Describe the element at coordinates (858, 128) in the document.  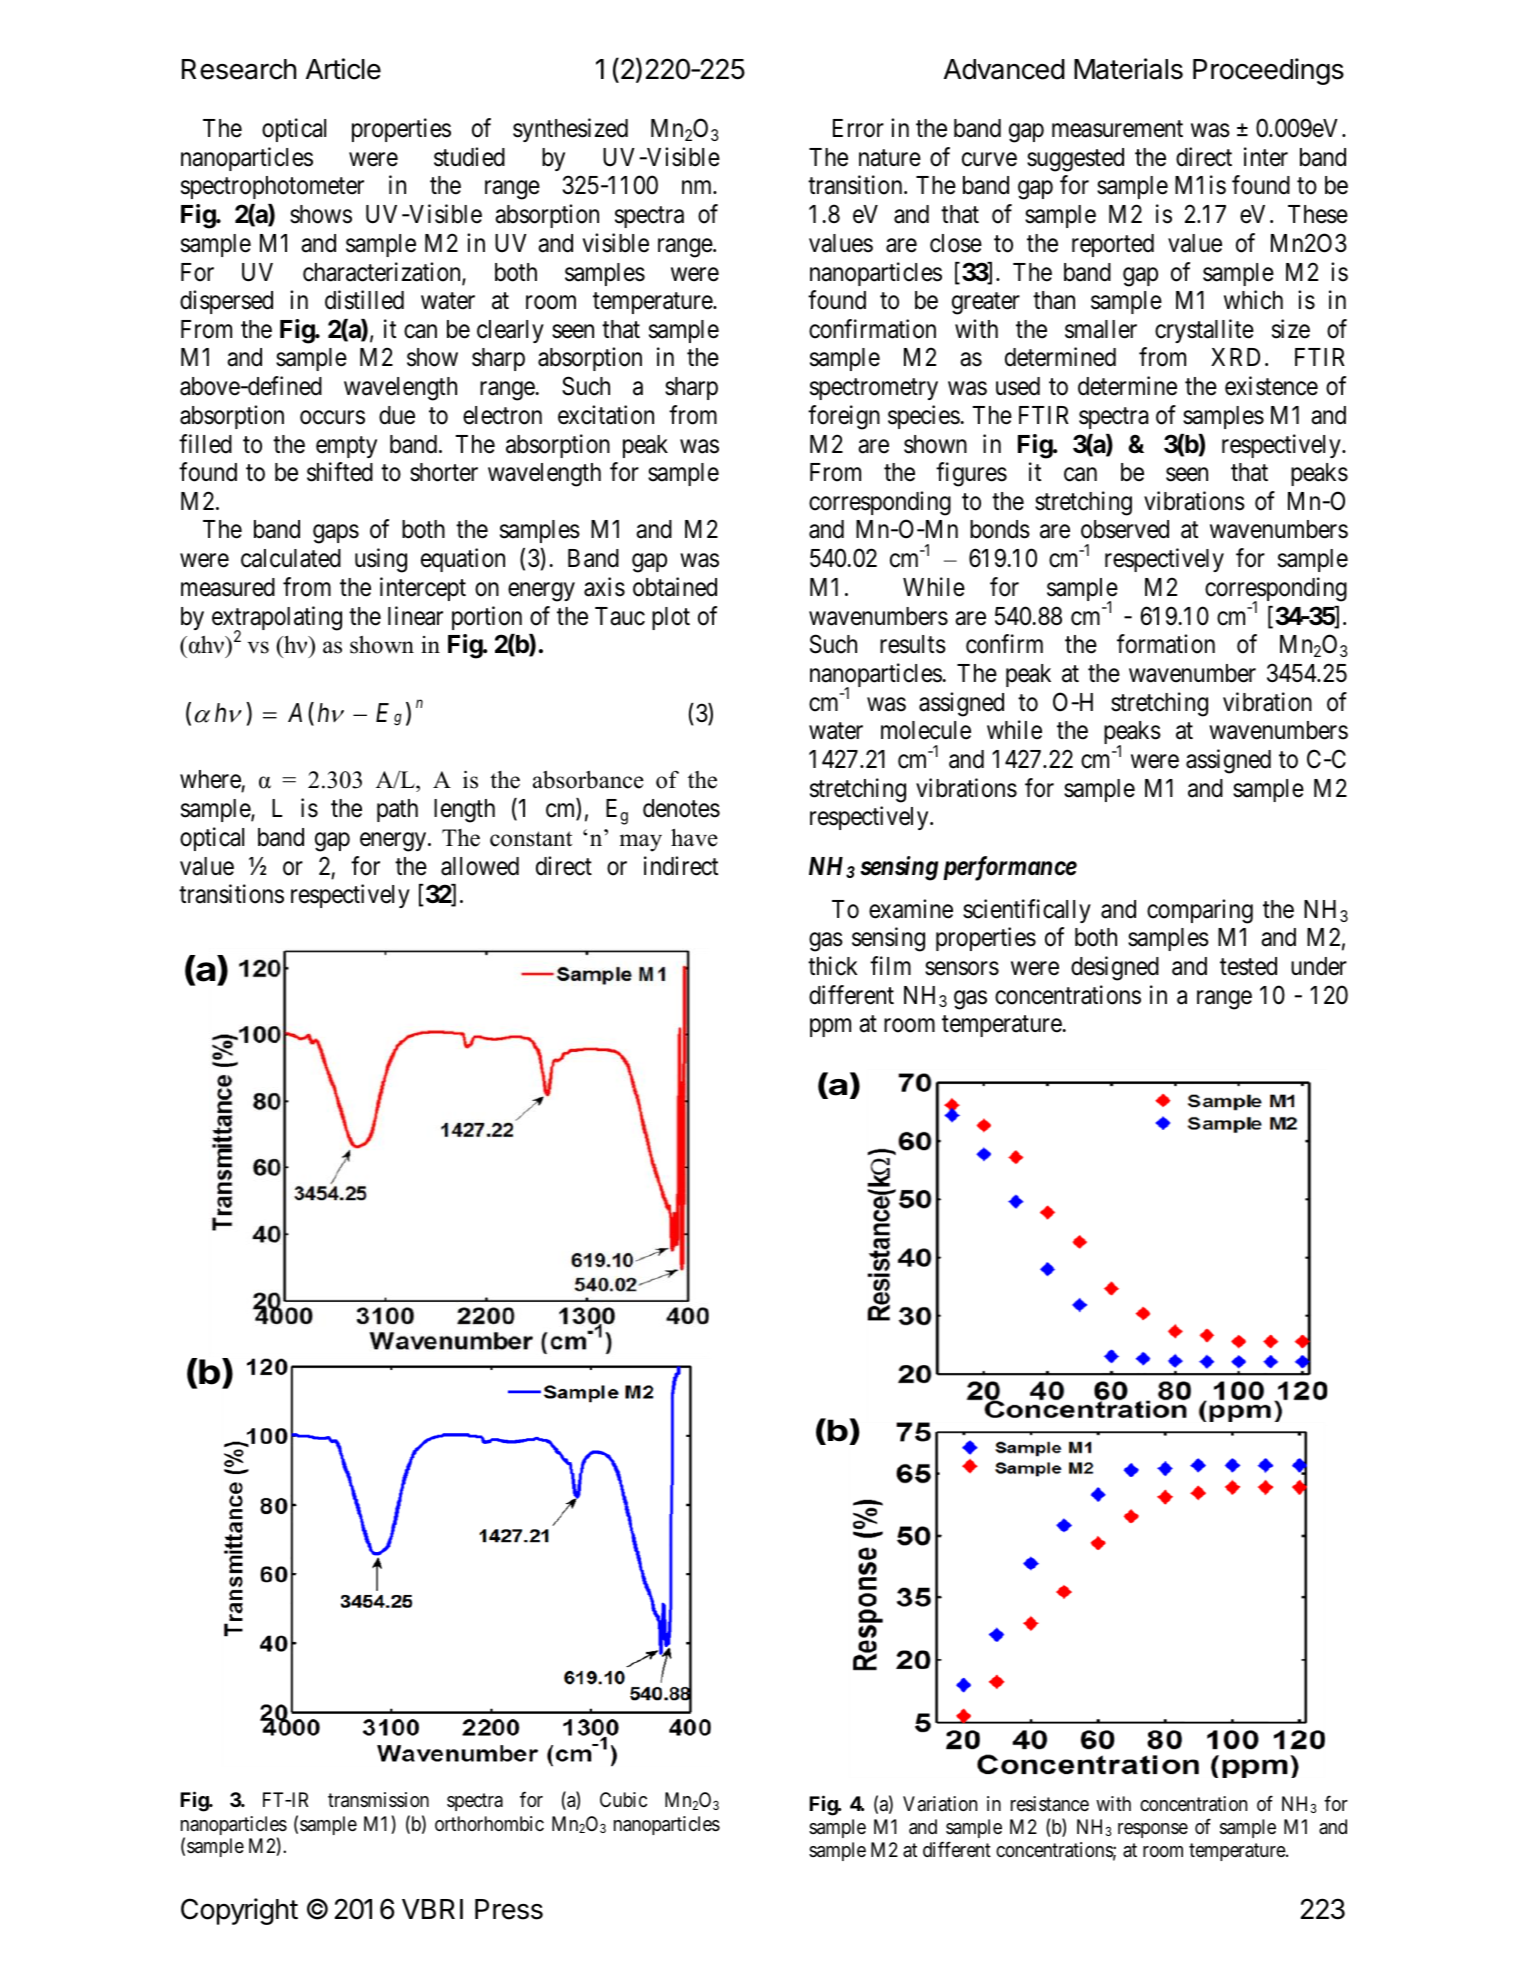
I see `Error` at that location.
